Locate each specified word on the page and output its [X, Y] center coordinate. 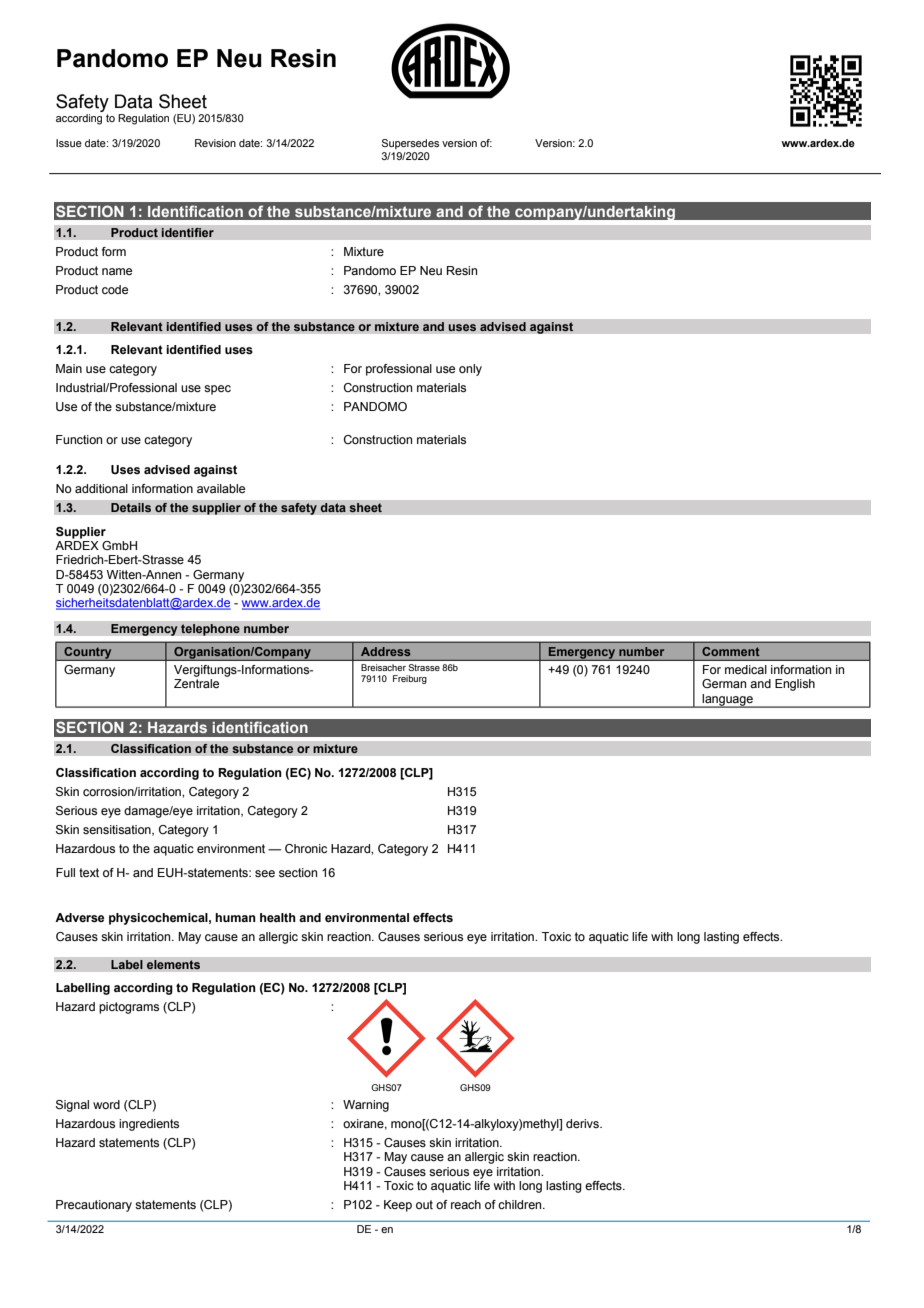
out [424, 1204]
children [521, 1204]
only [470, 370]
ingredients [149, 1125]
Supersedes [410, 144]
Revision [215, 143]
